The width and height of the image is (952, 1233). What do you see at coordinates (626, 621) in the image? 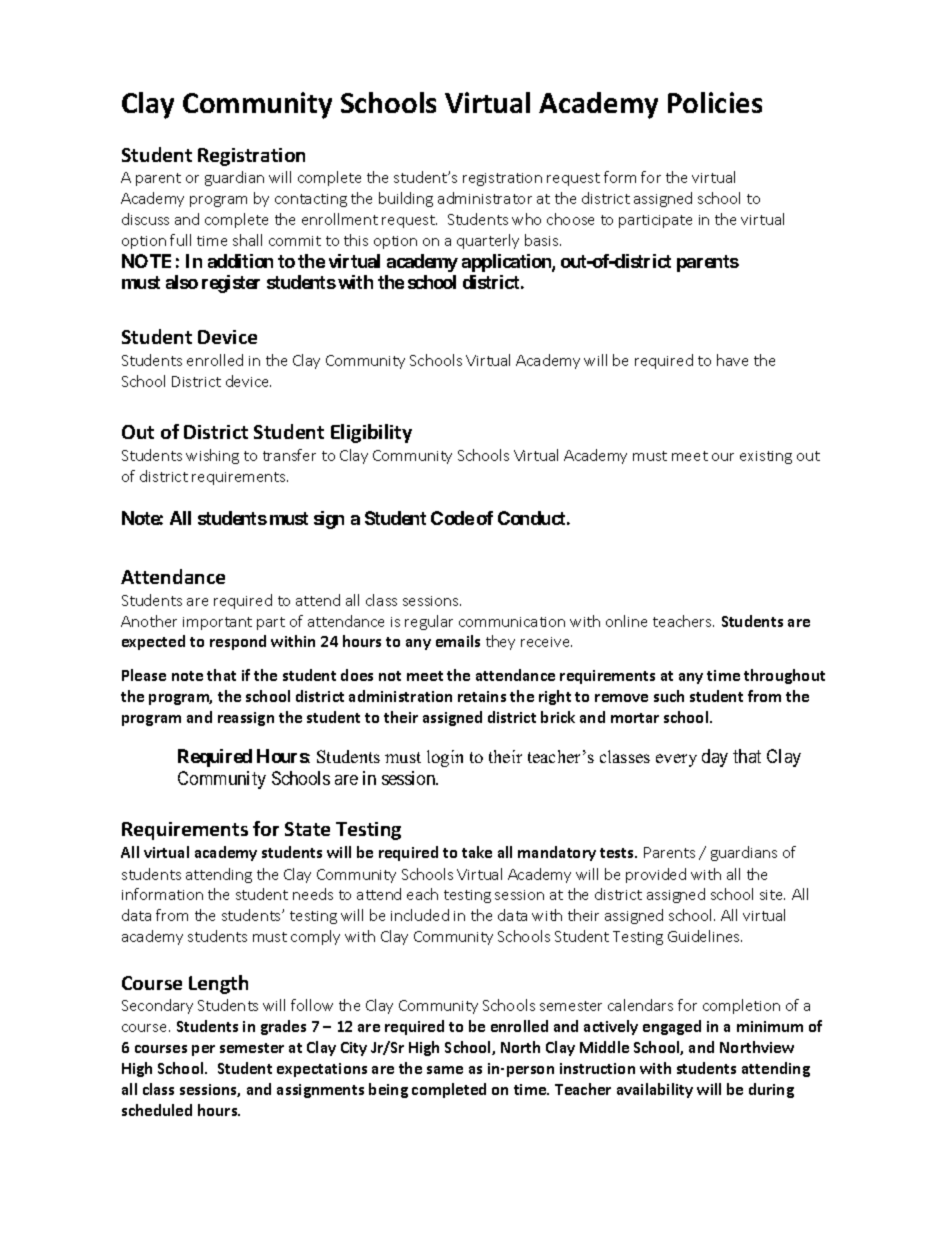
I see `online` at bounding box center [626, 621].
